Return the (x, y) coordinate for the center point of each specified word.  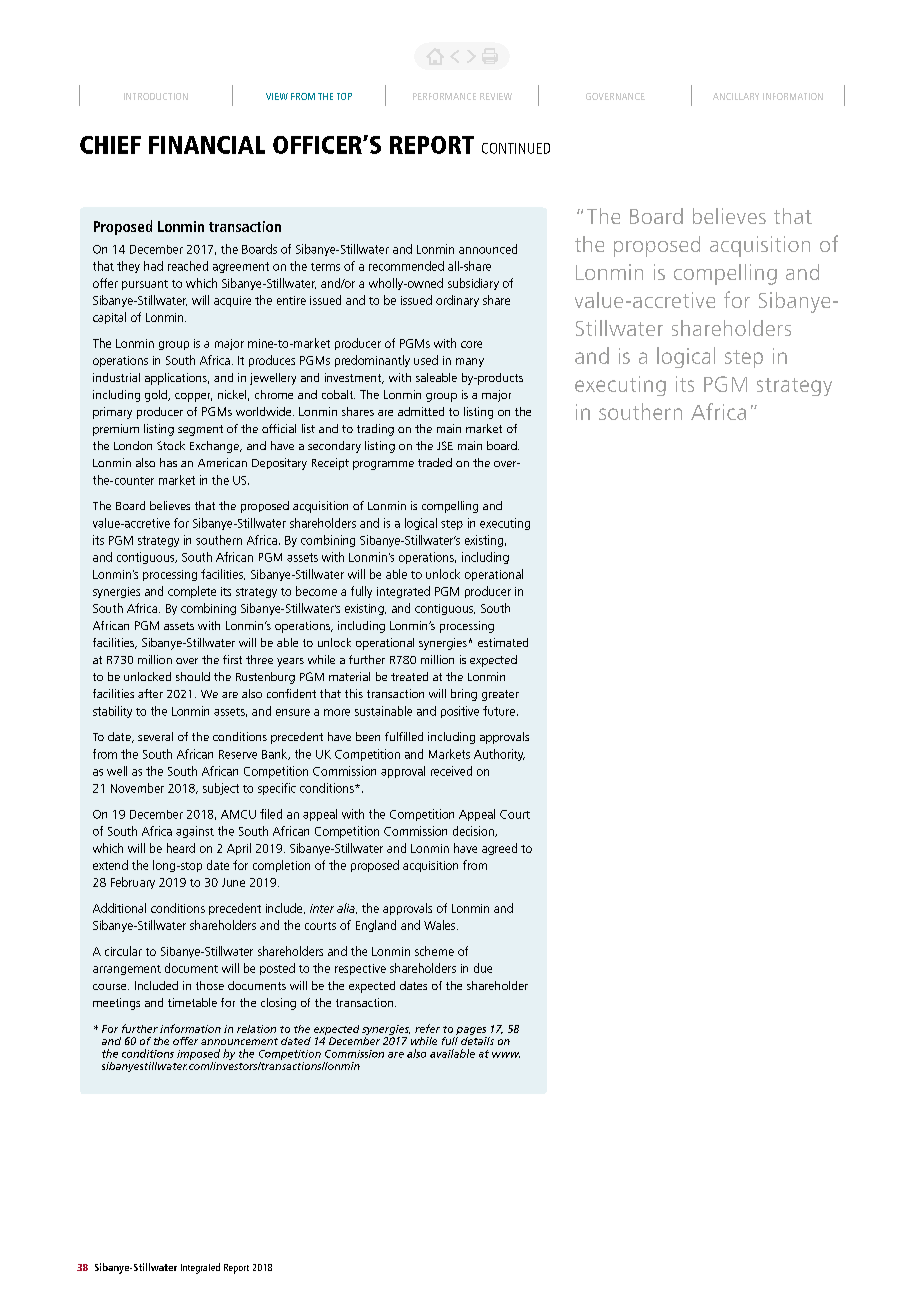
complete (192, 592)
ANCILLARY (736, 96)
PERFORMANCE (444, 96)
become (316, 591)
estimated (503, 642)
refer (427, 1028)
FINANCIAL (207, 145)
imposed (198, 1054)
